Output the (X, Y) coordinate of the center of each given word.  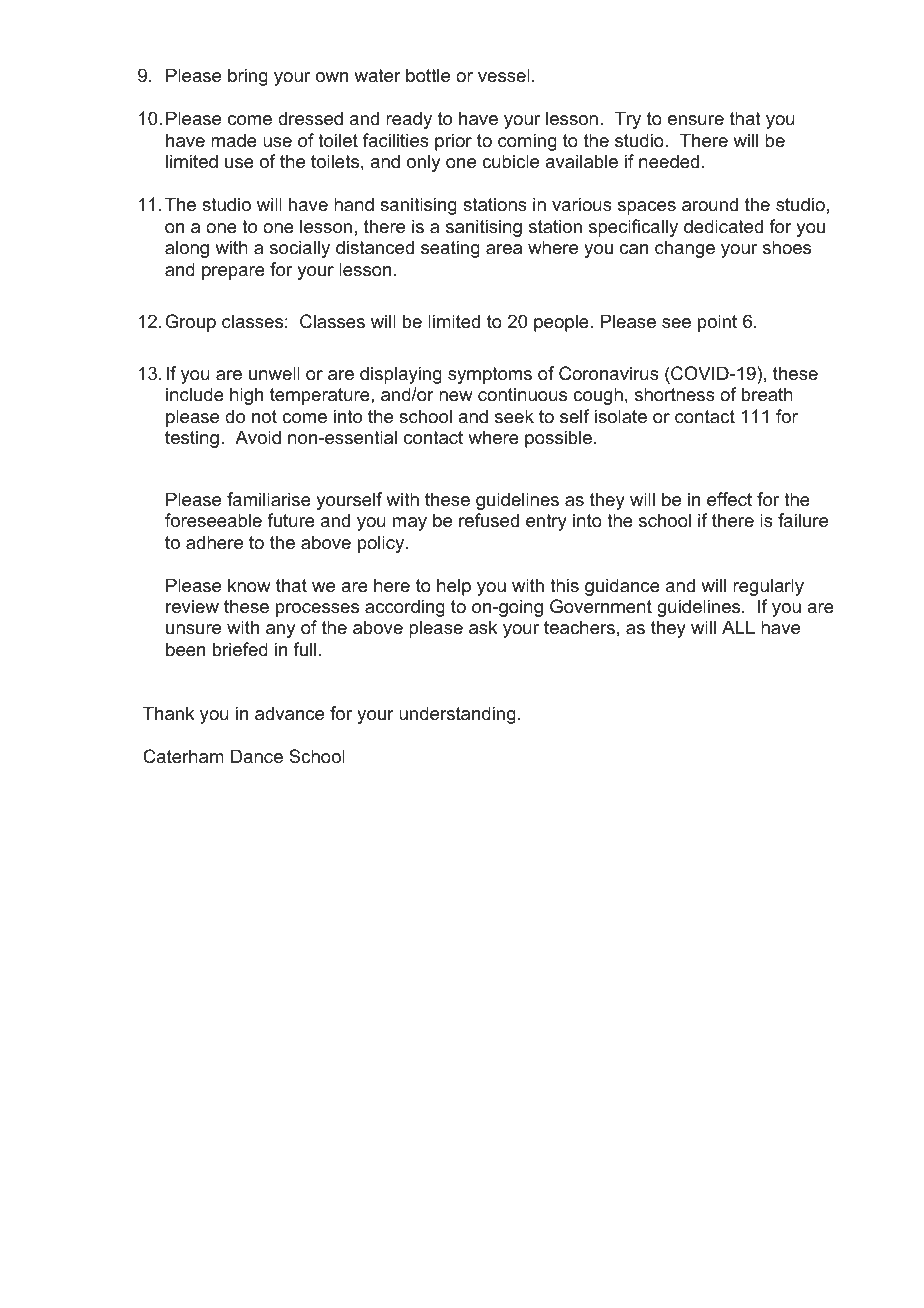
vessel (504, 75)
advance (289, 713)
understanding (457, 715)
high (246, 396)
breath (767, 394)
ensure (696, 120)
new (456, 396)
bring (248, 77)
